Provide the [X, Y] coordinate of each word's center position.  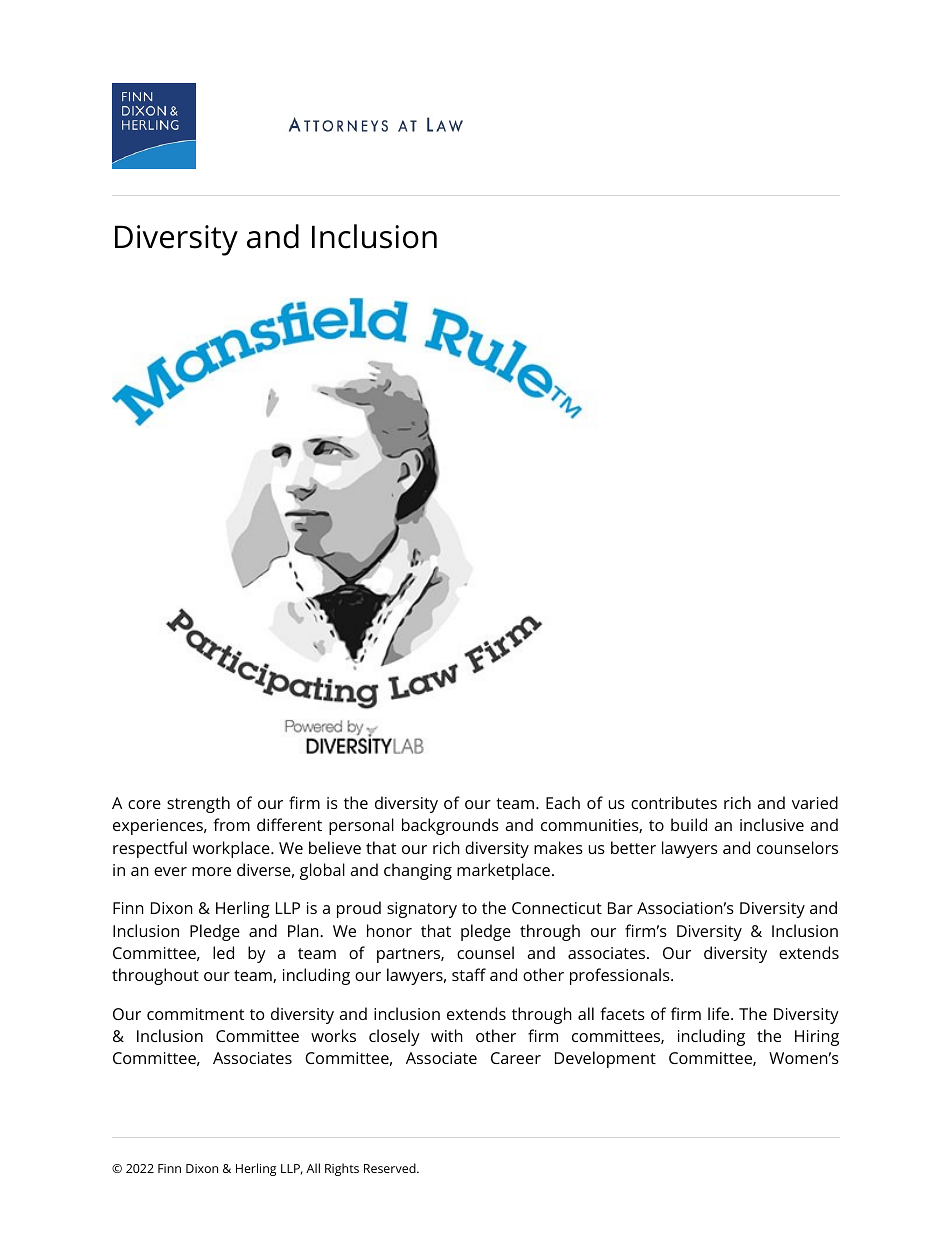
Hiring [817, 1038]
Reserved [391, 1168]
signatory [422, 910]
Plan [304, 930]
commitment [195, 1014]
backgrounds [450, 826]
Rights [342, 1169]
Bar [620, 908]
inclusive [772, 824]
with [447, 1035]
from [231, 824]
